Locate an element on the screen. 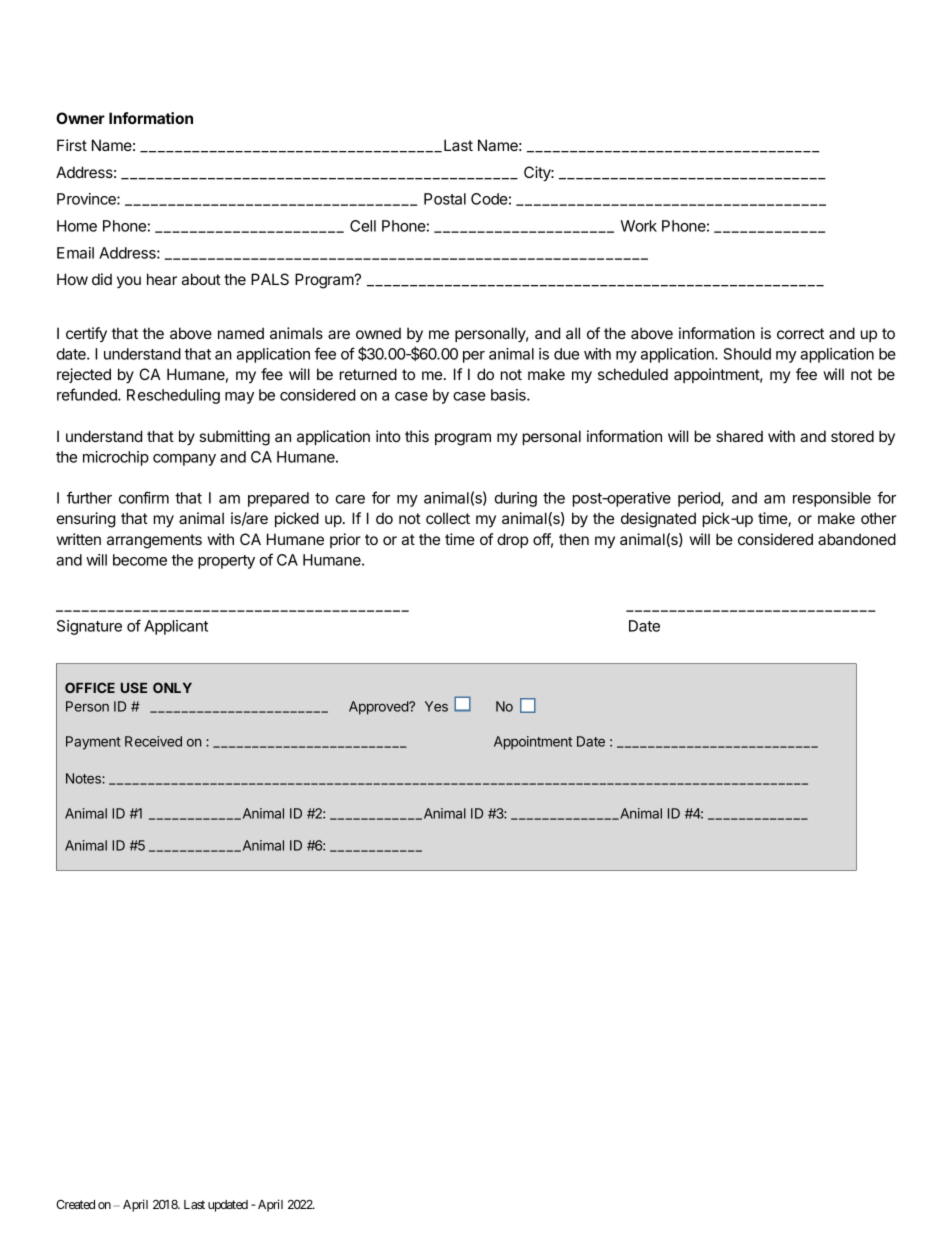 Image resolution: width=952 pixels, height=1233 pixels. basis is located at coordinates (509, 395).
